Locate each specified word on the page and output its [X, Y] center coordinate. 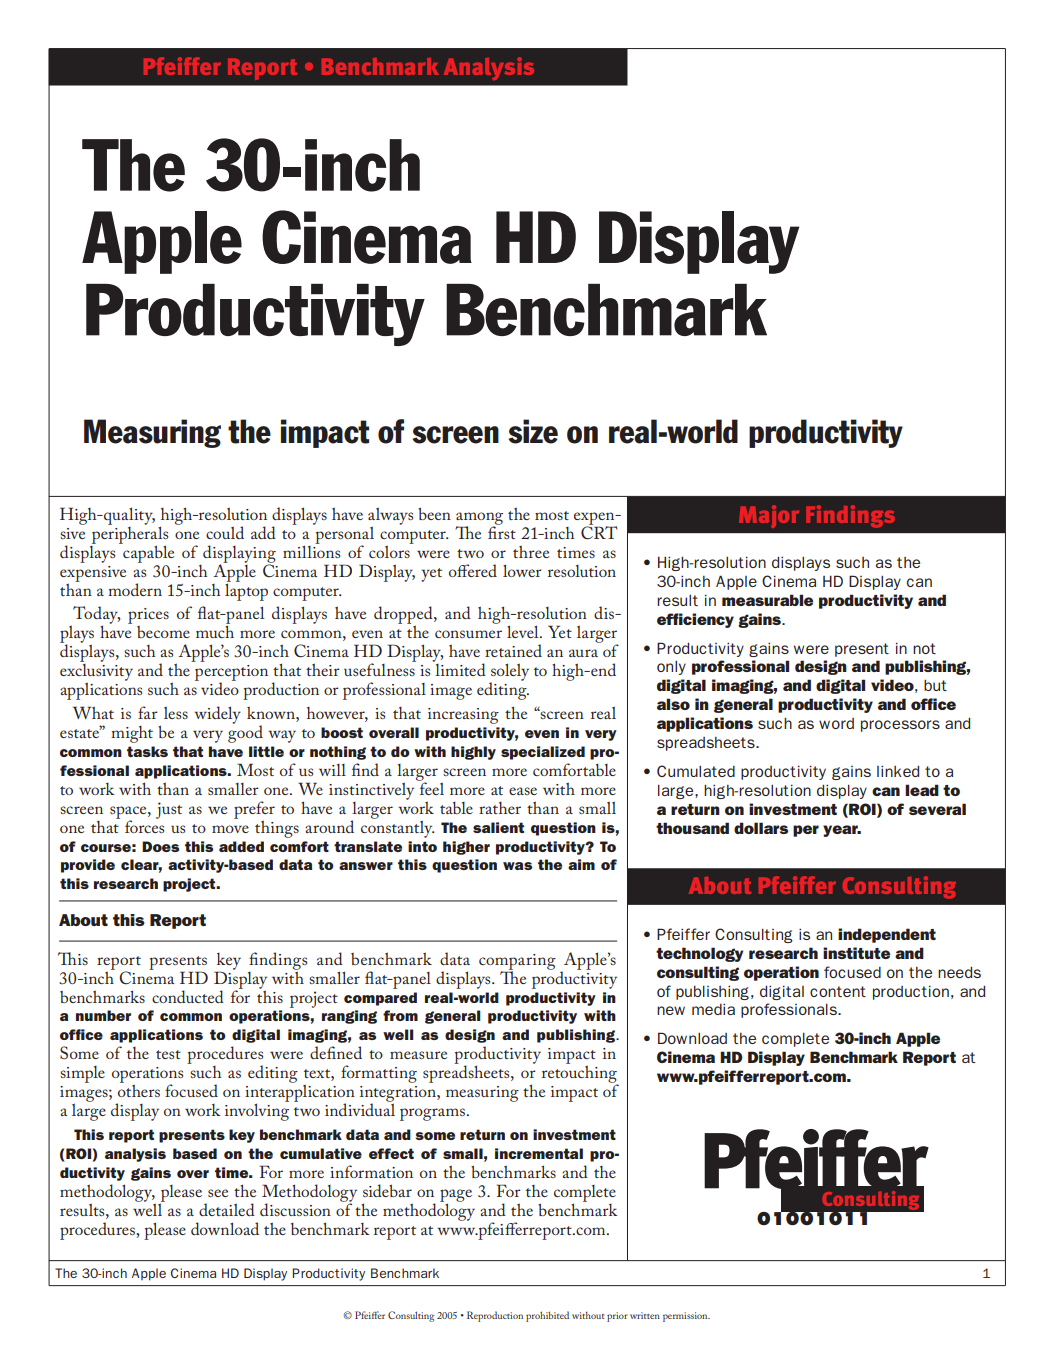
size [533, 431]
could [225, 532]
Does [160, 846]
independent [887, 935]
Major [769, 516]
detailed [227, 1209]
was [517, 866]
